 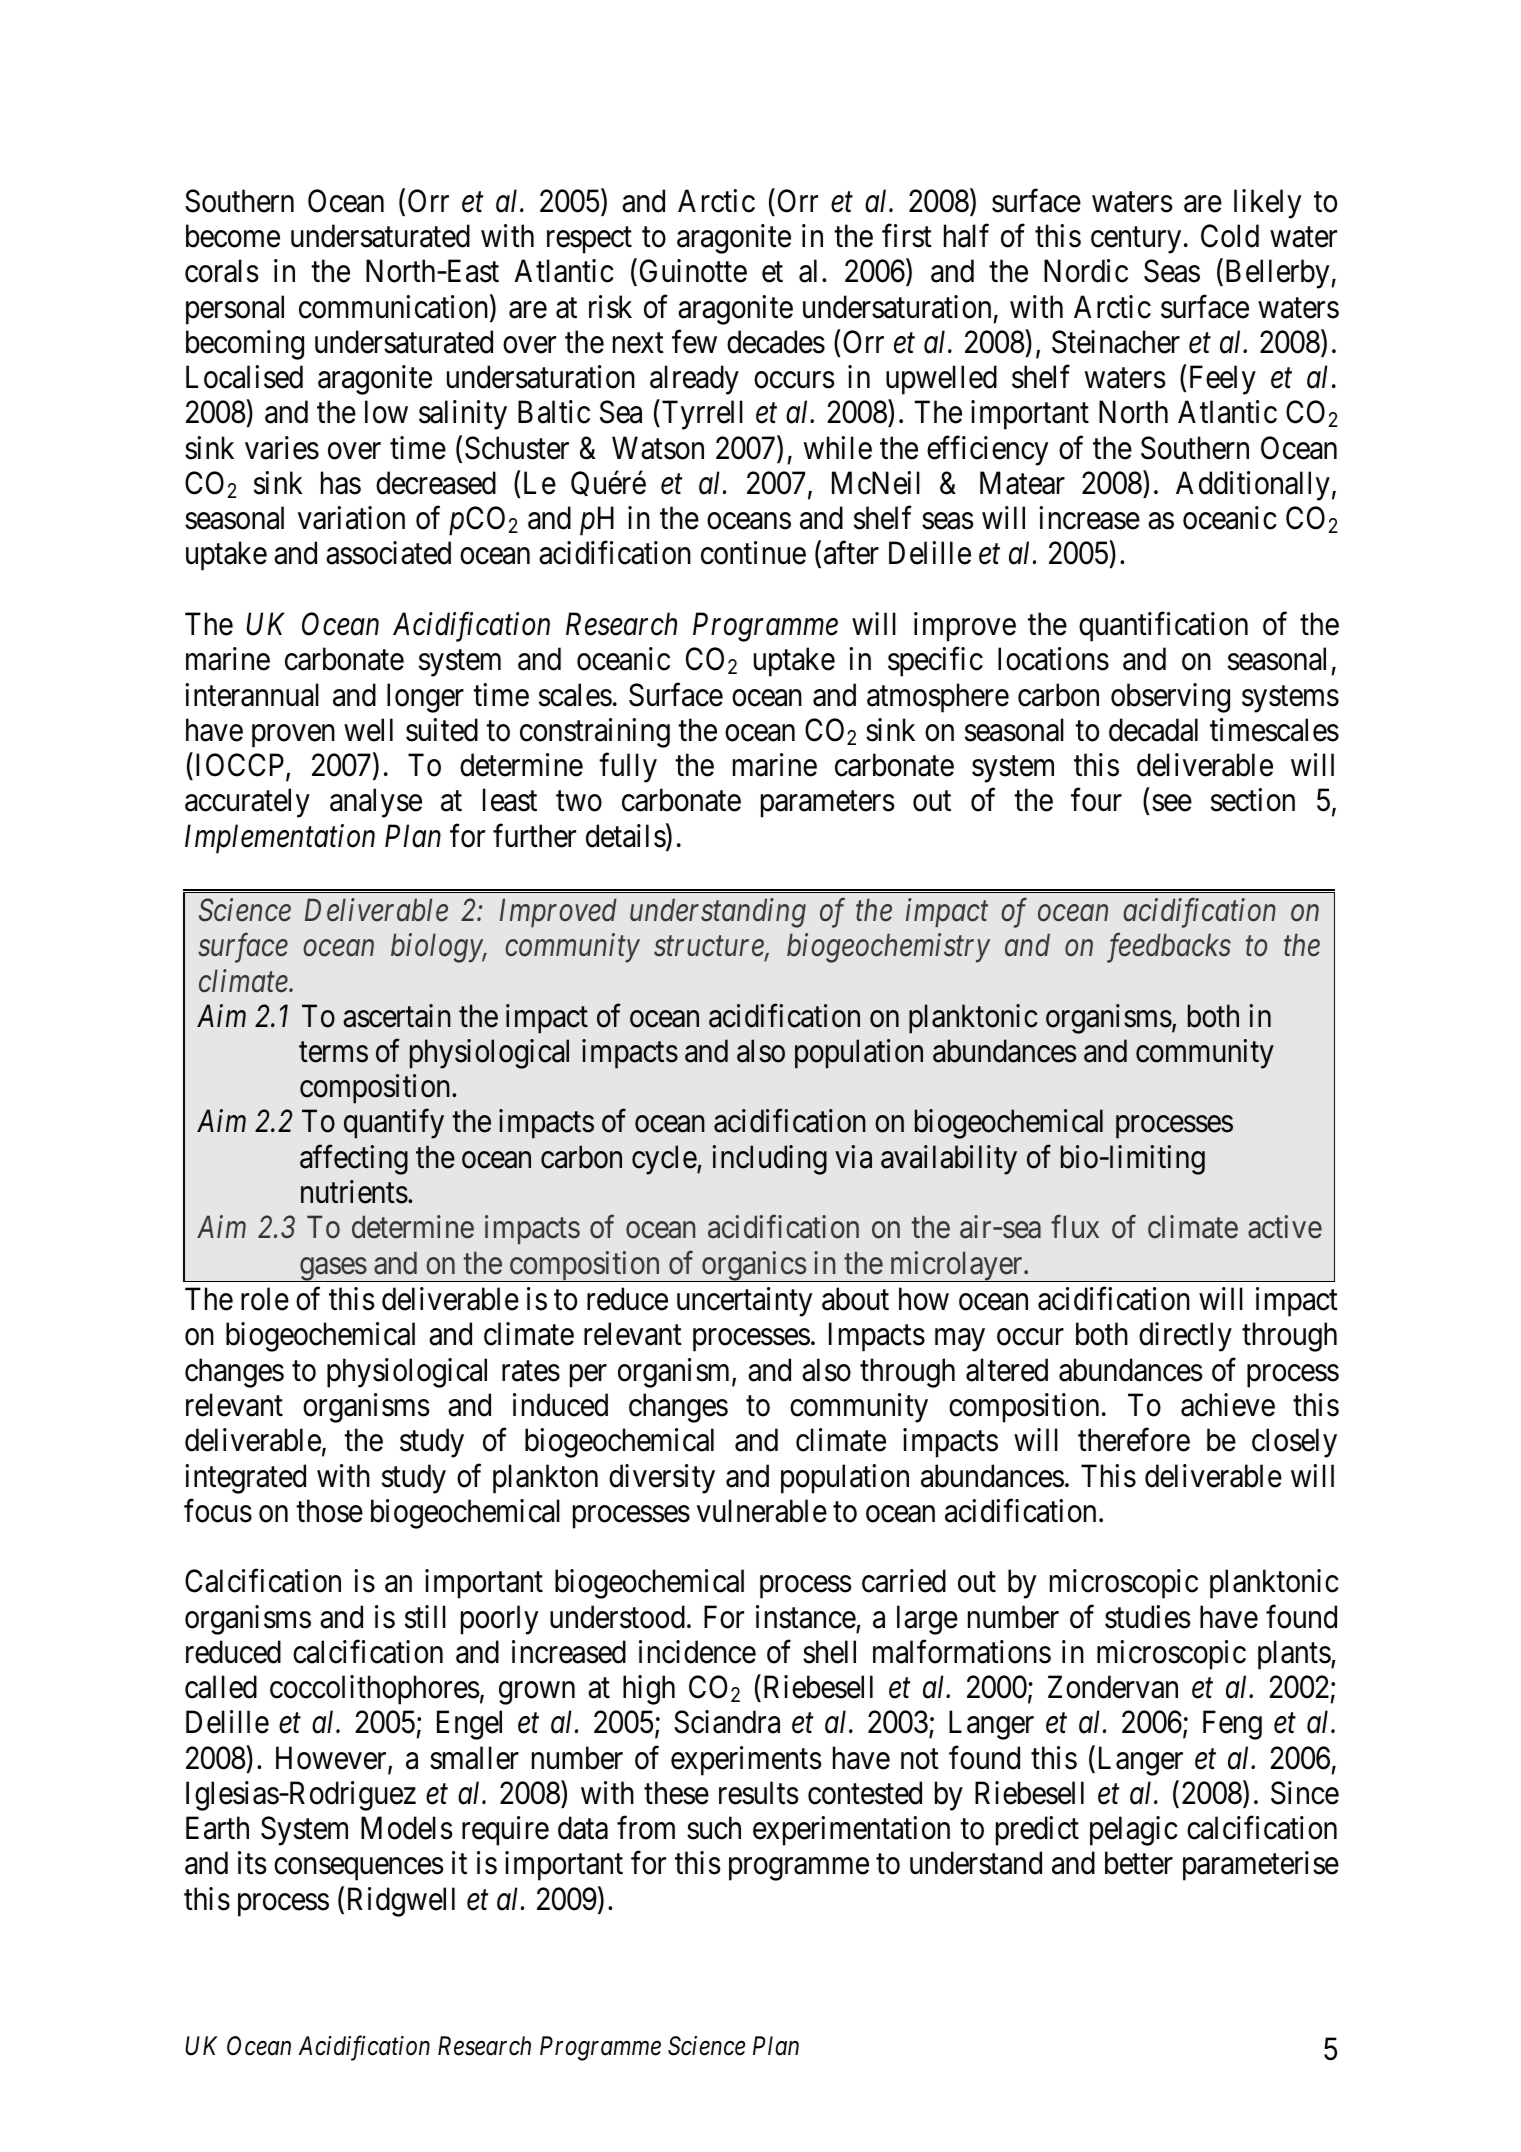 I want to click on pelagic, so click(x=1134, y=1831).
